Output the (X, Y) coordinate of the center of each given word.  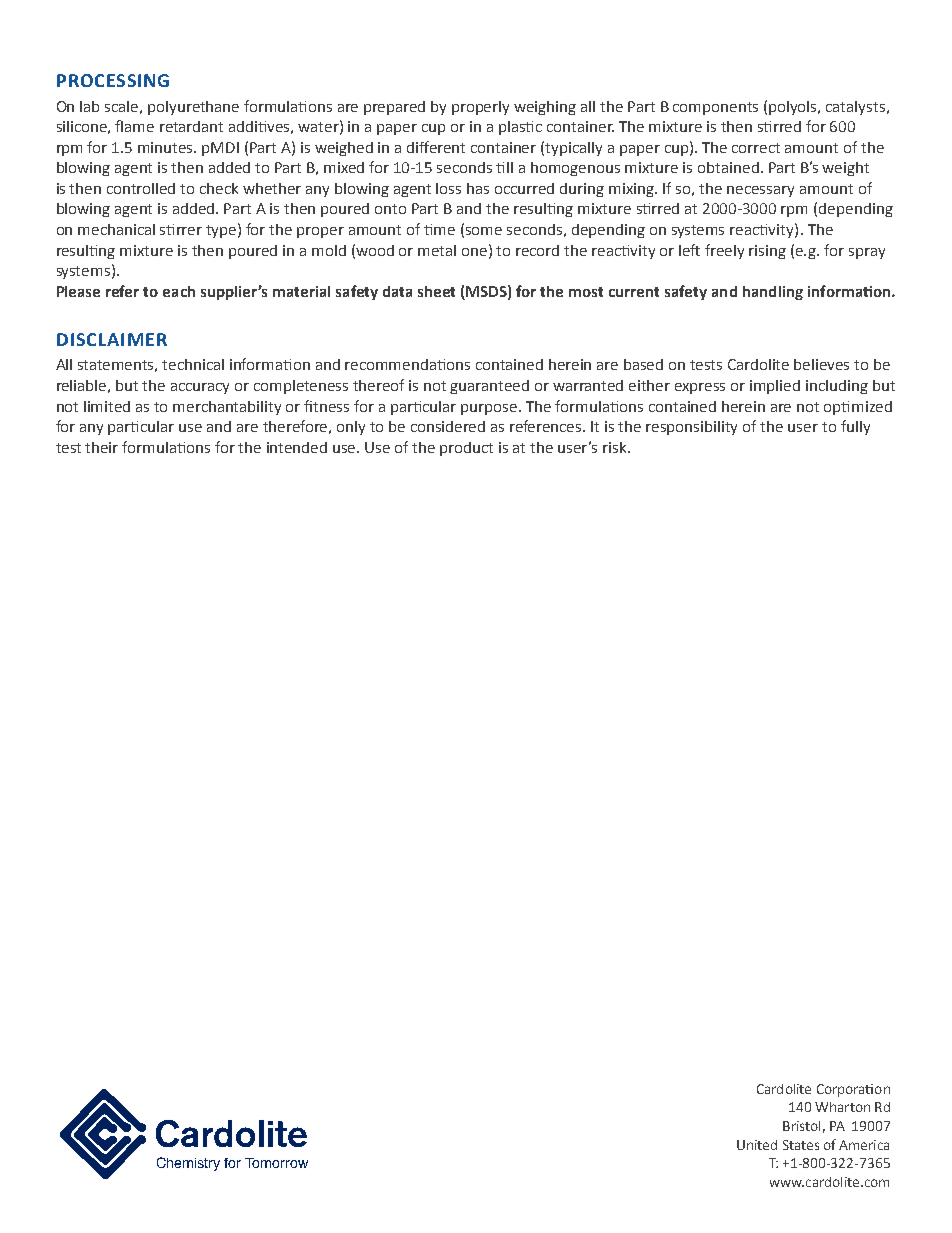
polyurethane (193, 108)
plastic (520, 128)
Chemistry (188, 1164)
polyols (794, 108)
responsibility (691, 428)
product (466, 449)
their (101, 447)
